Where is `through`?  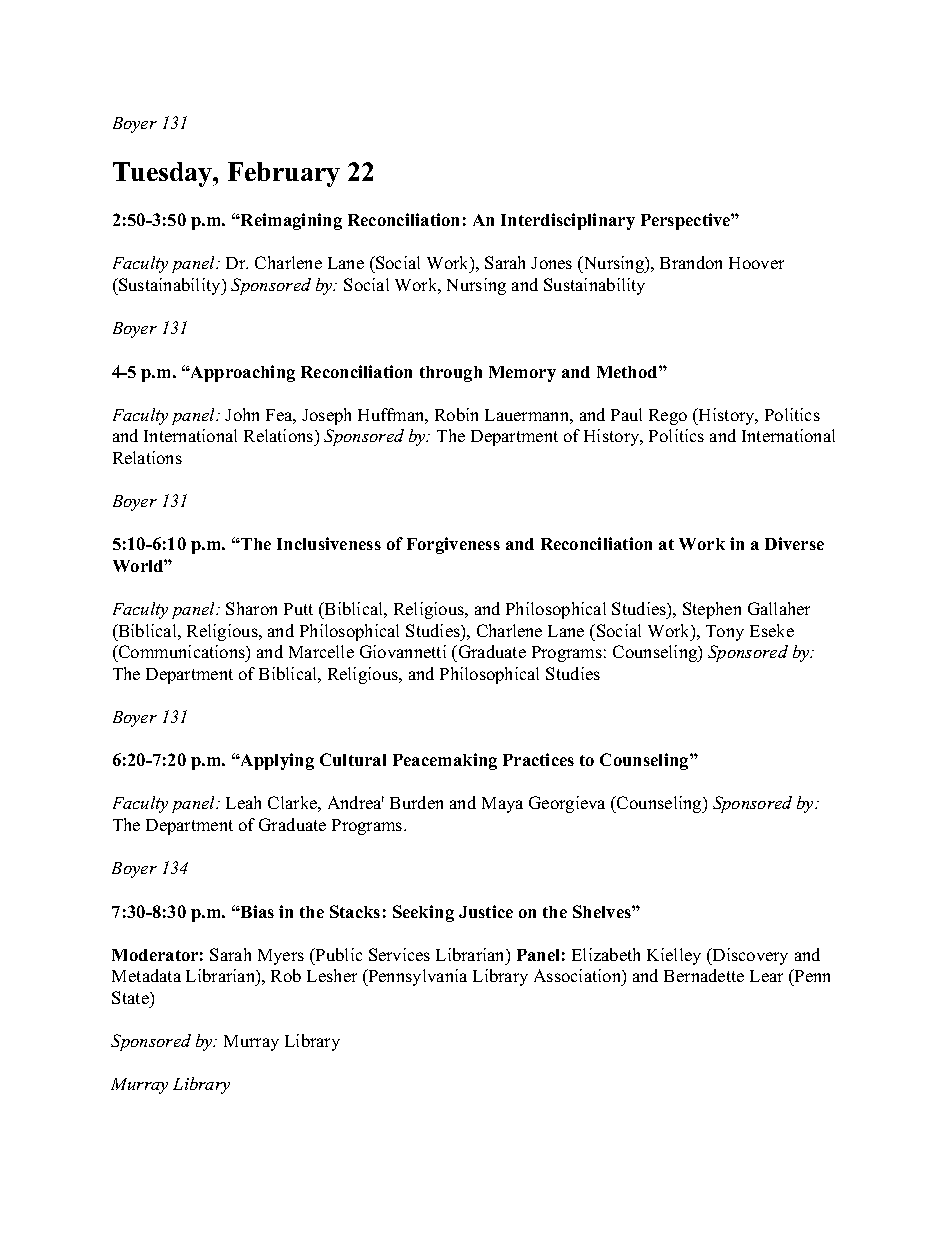
through is located at coordinates (451, 374).
